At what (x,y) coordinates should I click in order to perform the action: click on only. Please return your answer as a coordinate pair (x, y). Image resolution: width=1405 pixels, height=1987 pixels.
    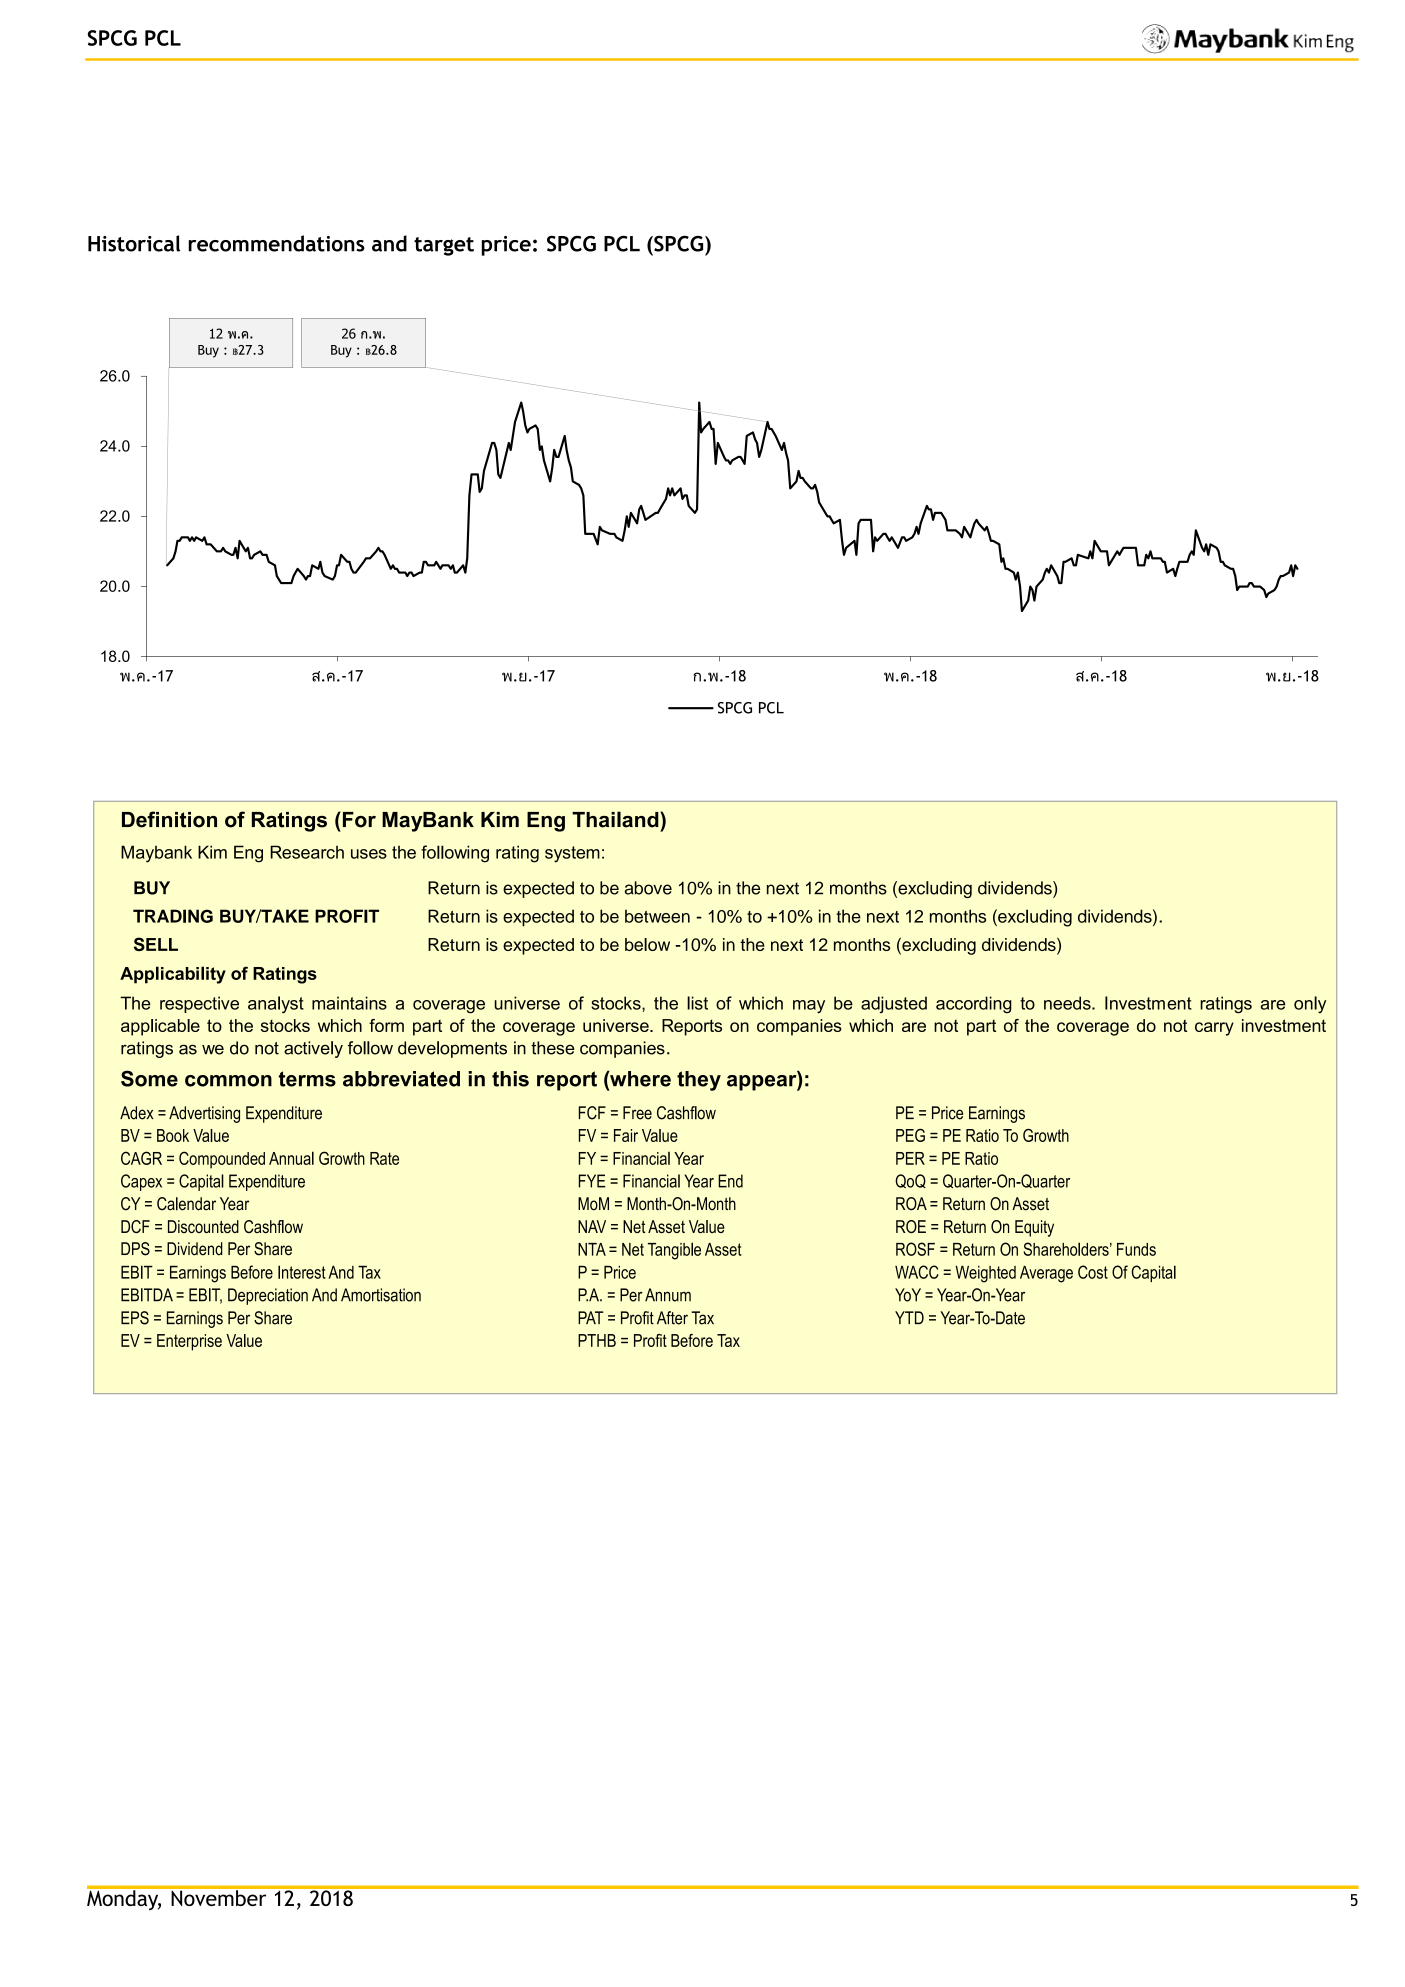
    Looking at the image, I should click on (1310, 1005).
